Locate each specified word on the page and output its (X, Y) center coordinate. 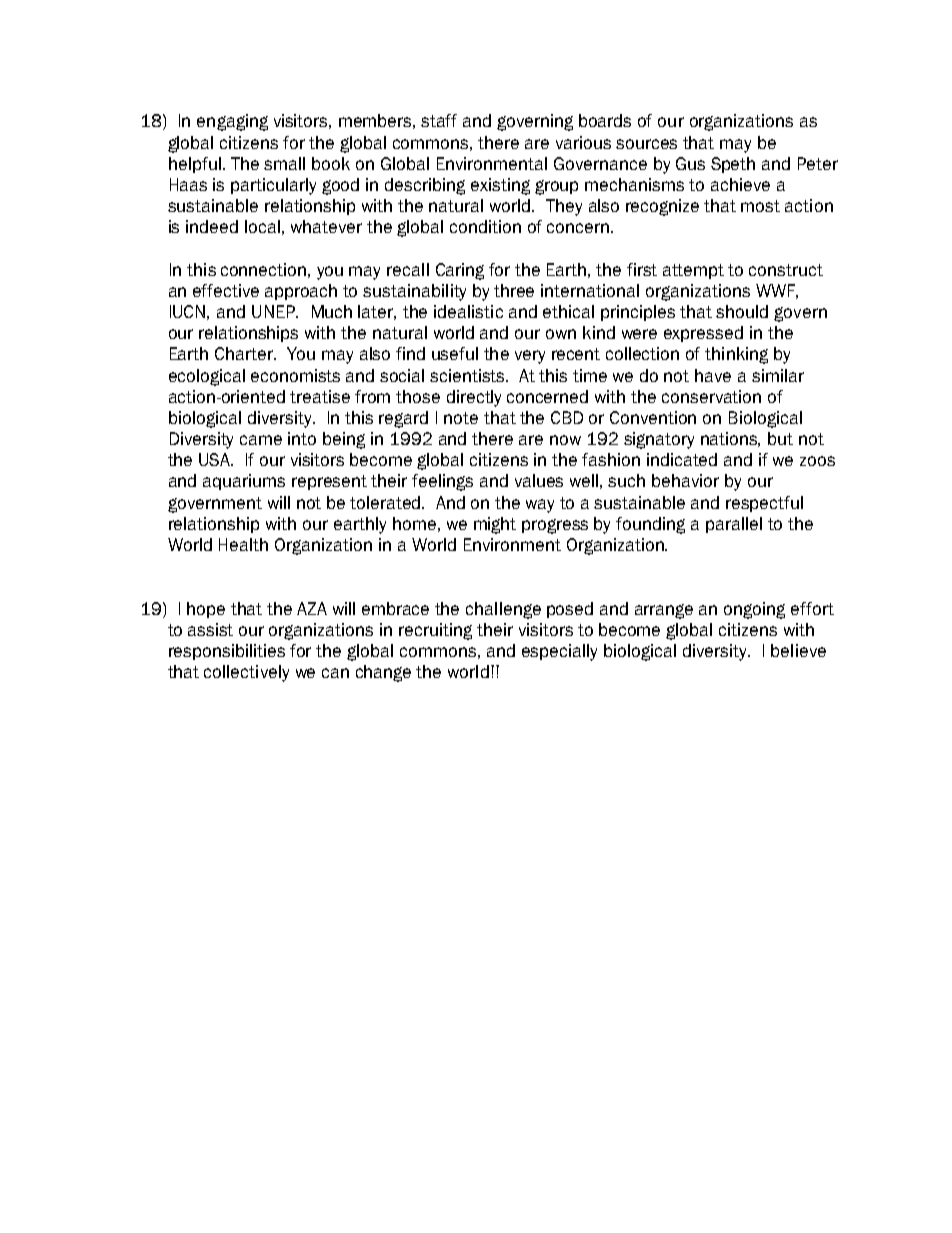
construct (786, 270)
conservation (711, 396)
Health (243, 544)
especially (559, 652)
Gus (690, 163)
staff (439, 120)
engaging (232, 122)
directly (474, 398)
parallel (734, 525)
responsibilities (227, 652)
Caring (460, 271)
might (495, 525)
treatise (320, 396)
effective (226, 290)
